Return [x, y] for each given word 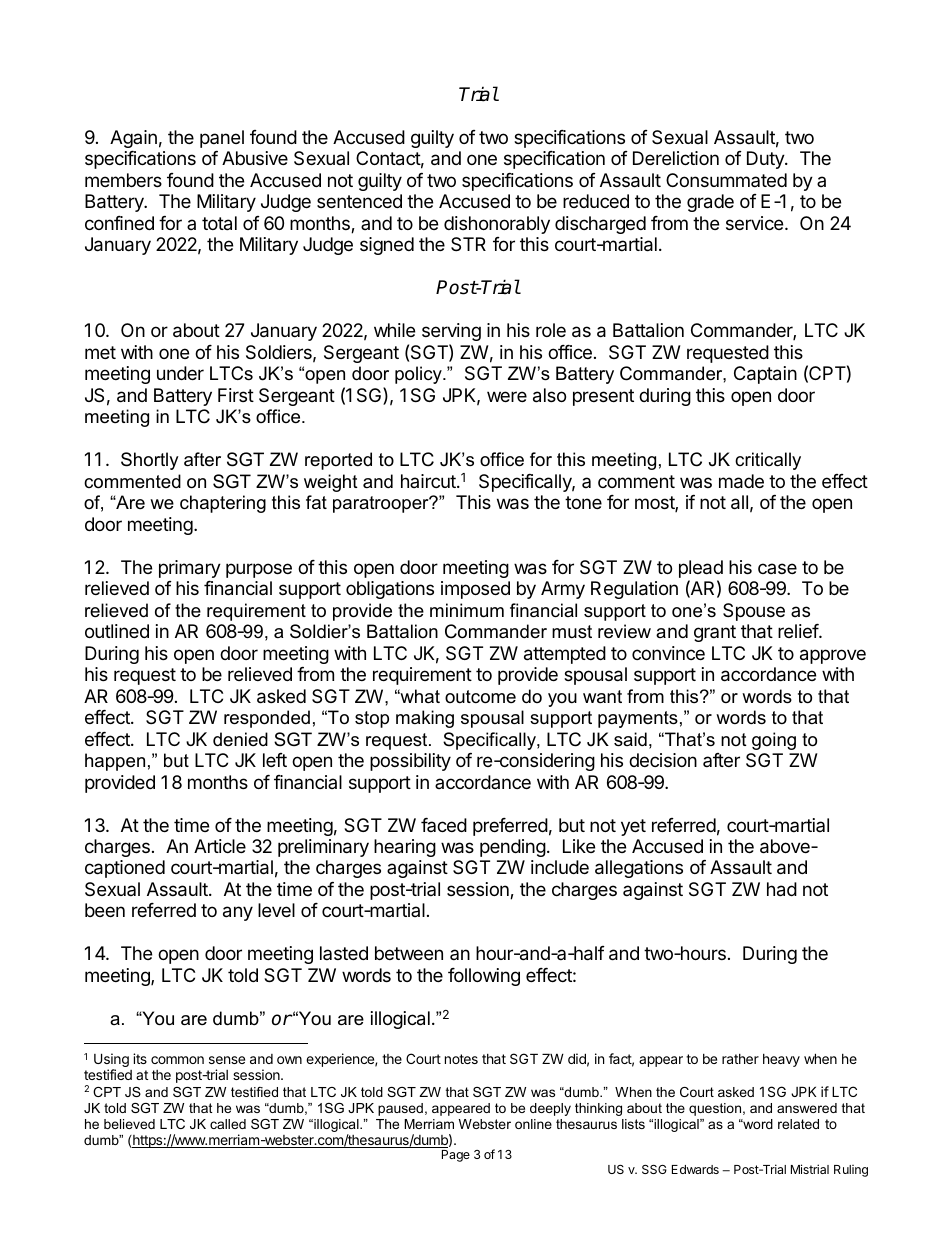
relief [799, 631]
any [238, 913]
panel [222, 139]
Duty [766, 160]
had [782, 889]
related [798, 1124]
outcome [480, 697]
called [228, 1124]
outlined [117, 631]
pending [513, 848]
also [549, 395]
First [236, 395]
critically [768, 461]
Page [456, 1156]
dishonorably [497, 225]
